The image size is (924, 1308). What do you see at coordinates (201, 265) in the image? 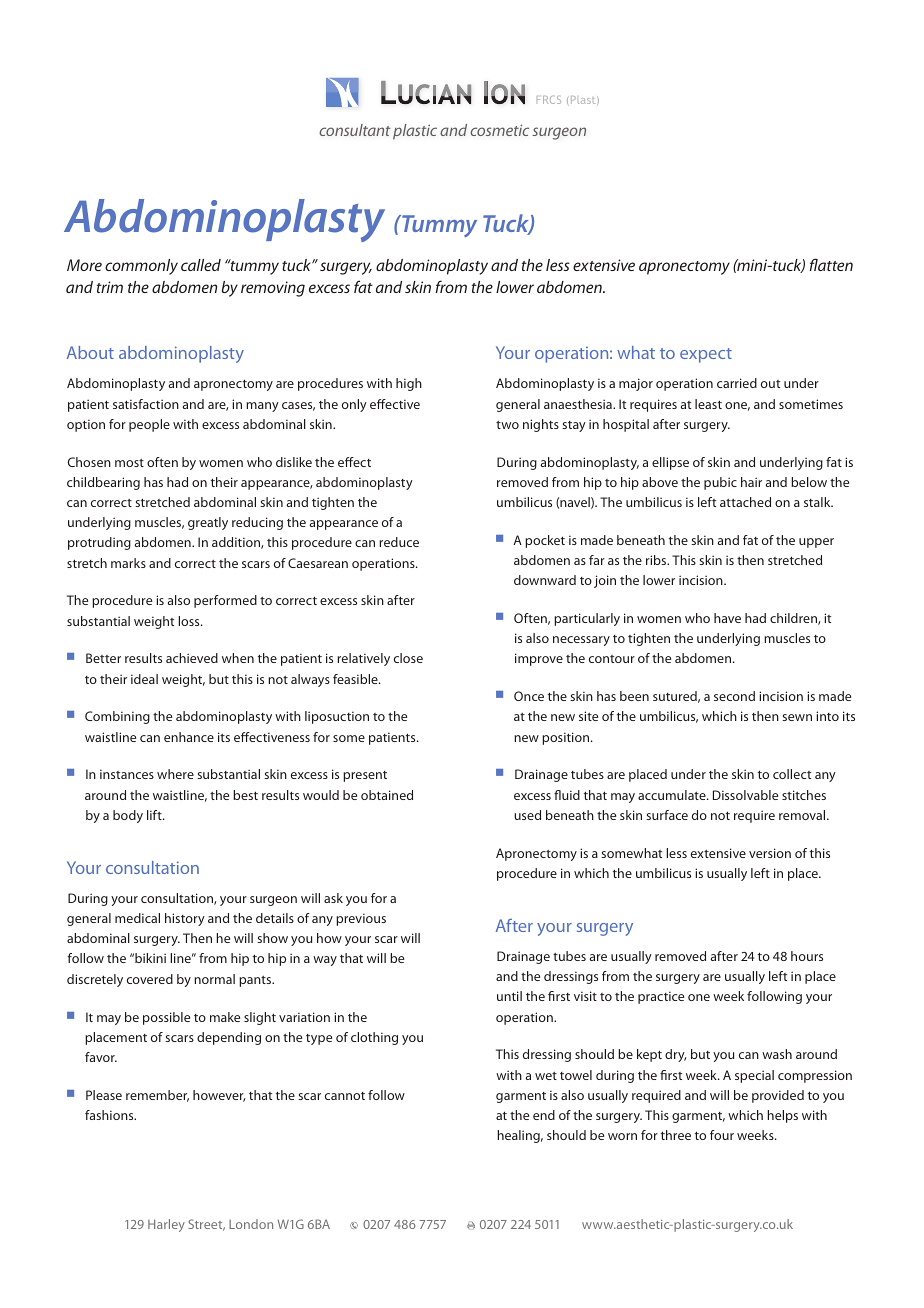
I see `called` at bounding box center [201, 265].
